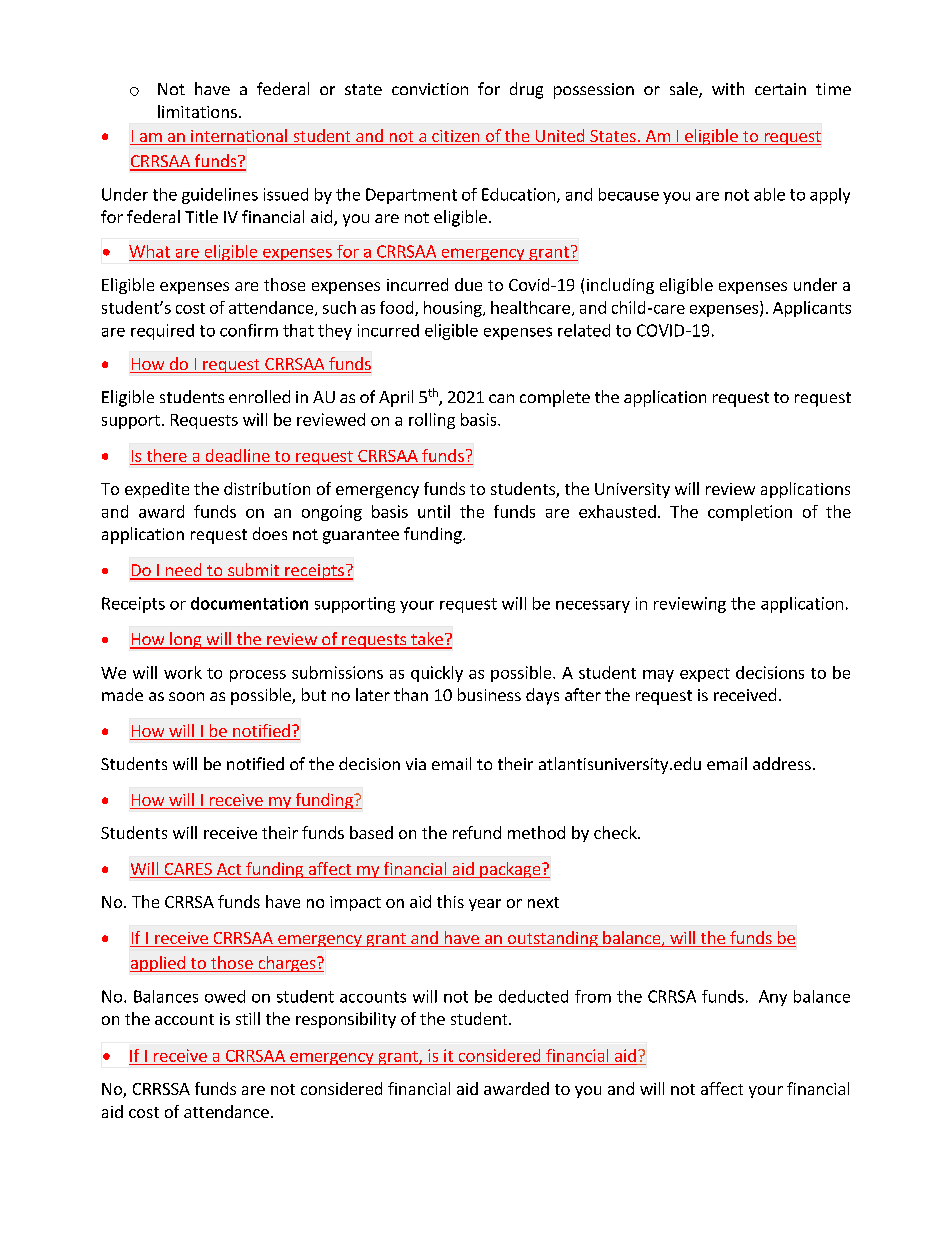 Image resolution: width=952 pixels, height=1233 pixels. What do you see at coordinates (728, 88) in the screenshot?
I see `with` at bounding box center [728, 88].
